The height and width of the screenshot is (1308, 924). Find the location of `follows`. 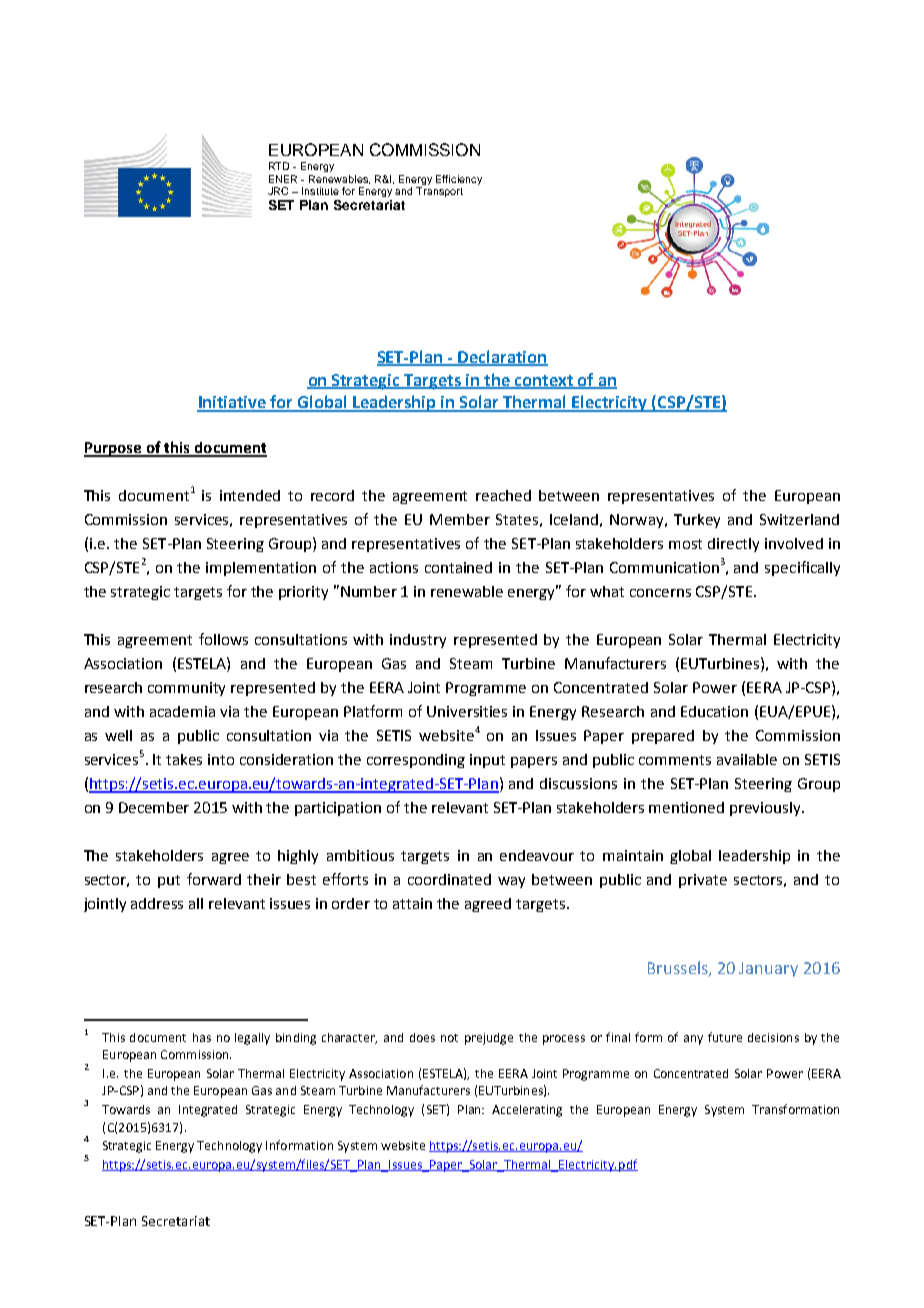

follows is located at coordinates (223, 639).
